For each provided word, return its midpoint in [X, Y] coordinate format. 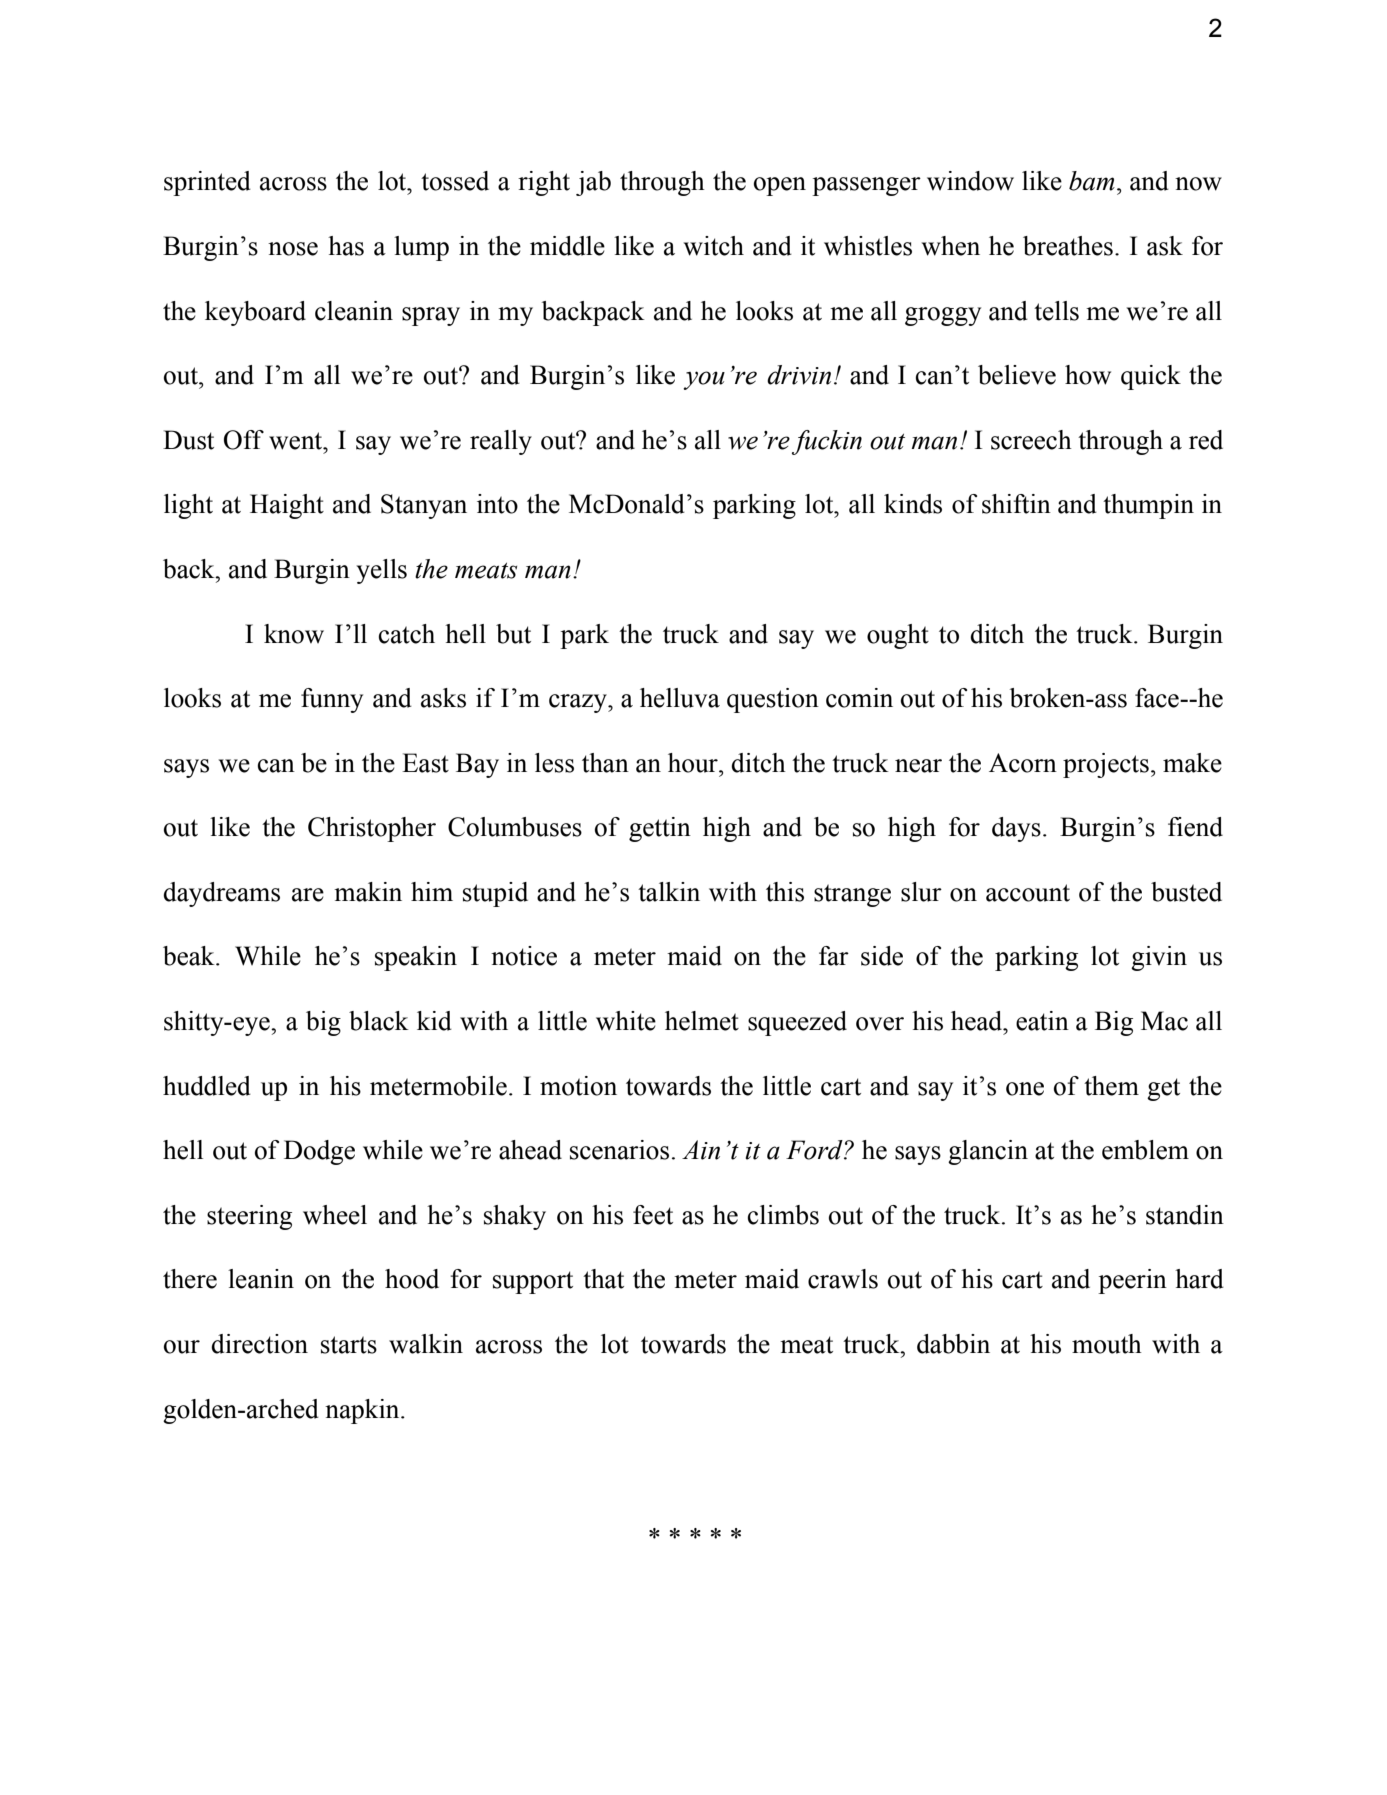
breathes [1068, 246]
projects [1106, 765]
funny [332, 700]
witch [714, 246]
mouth [1107, 1344]
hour [694, 763]
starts [349, 1345]
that [603, 1279]
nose [293, 249]
